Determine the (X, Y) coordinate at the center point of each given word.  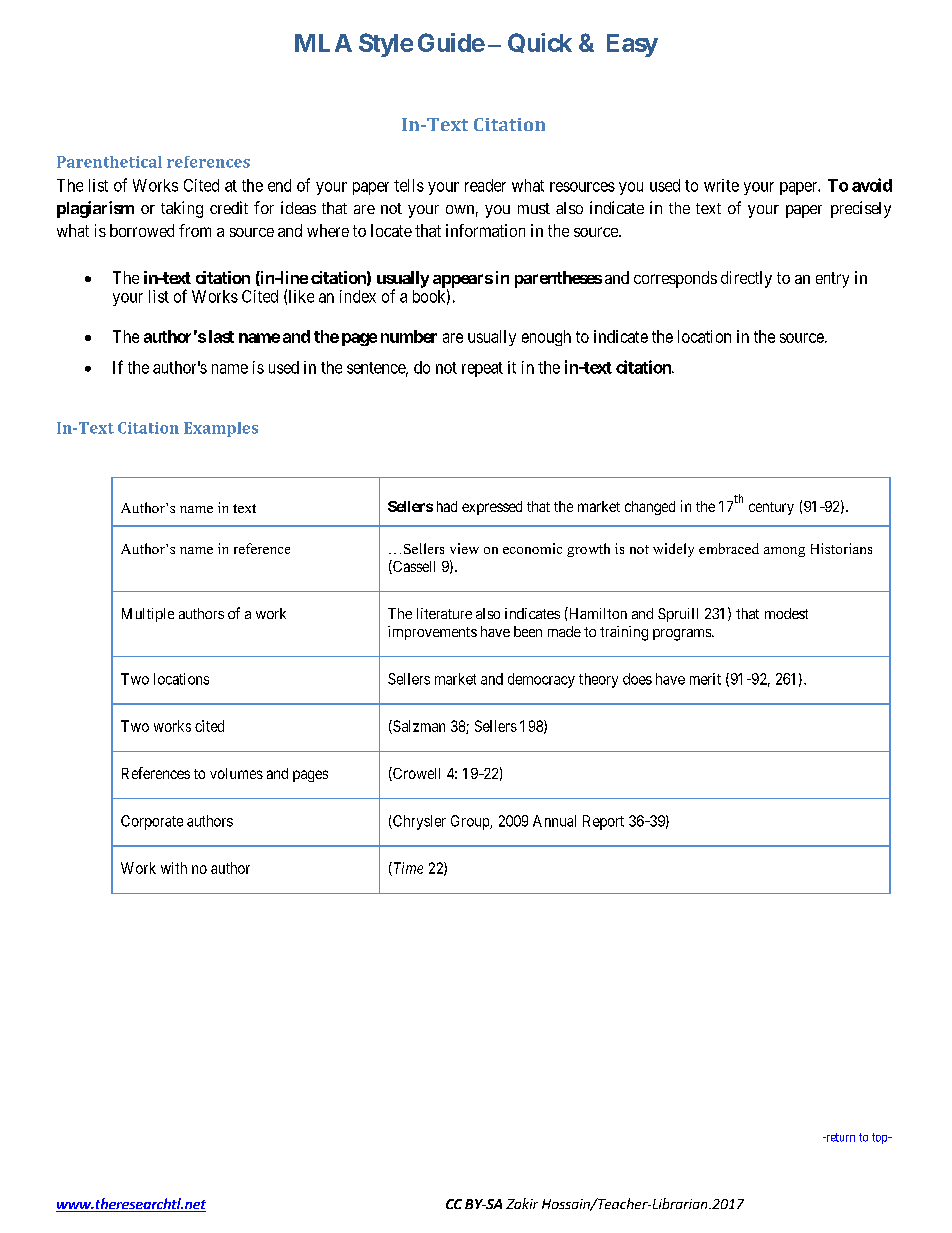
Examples (221, 429)
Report (603, 822)
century (771, 508)
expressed (492, 508)
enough (546, 338)
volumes (236, 773)
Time (407, 869)
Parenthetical (109, 162)
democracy (541, 680)
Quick (540, 43)
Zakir (522, 1203)
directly (746, 279)
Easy (632, 45)
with (174, 868)
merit (705, 679)
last (221, 336)
